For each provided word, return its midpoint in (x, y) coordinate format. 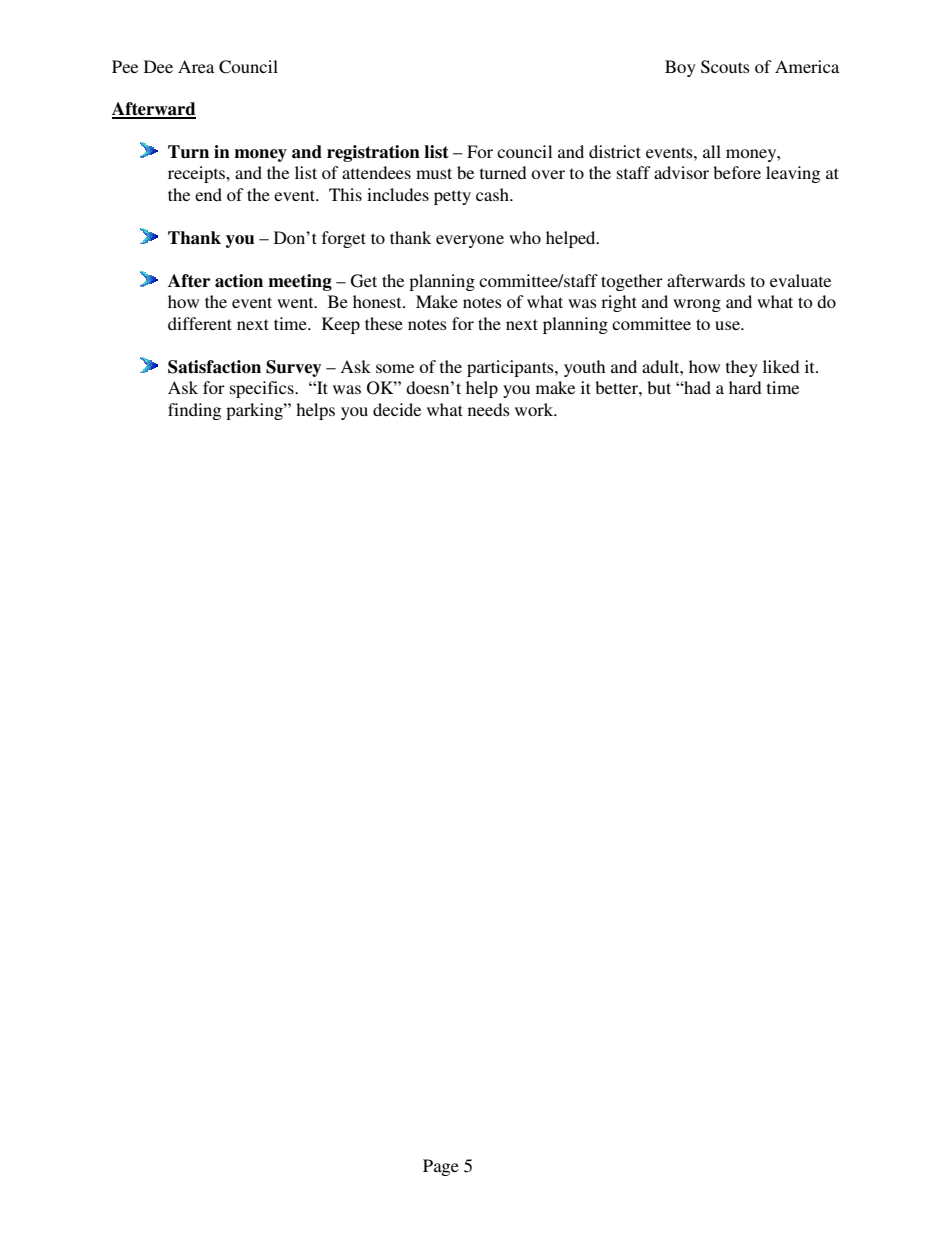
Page (441, 1167)
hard (745, 387)
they (742, 368)
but (659, 387)
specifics (263, 389)
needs (489, 409)
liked (781, 366)
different (200, 323)
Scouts (725, 67)
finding (194, 411)
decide (397, 409)
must (434, 173)
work (535, 409)
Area (196, 66)
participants (511, 368)
